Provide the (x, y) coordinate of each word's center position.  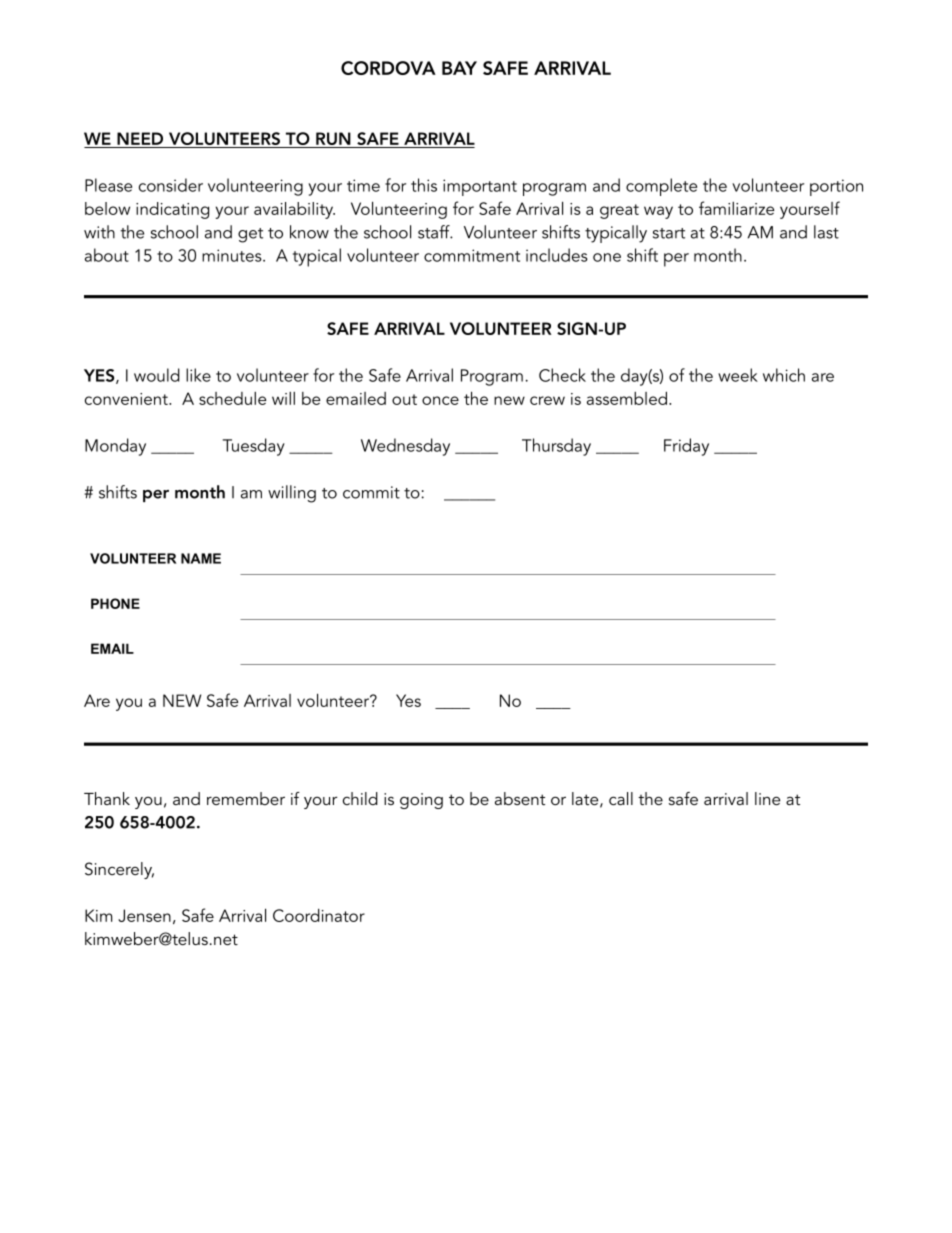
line (767, 798)
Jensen (144, 915)
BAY (459, 68)
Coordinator (319, 915)
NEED (140, 138)
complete (661, 187)
